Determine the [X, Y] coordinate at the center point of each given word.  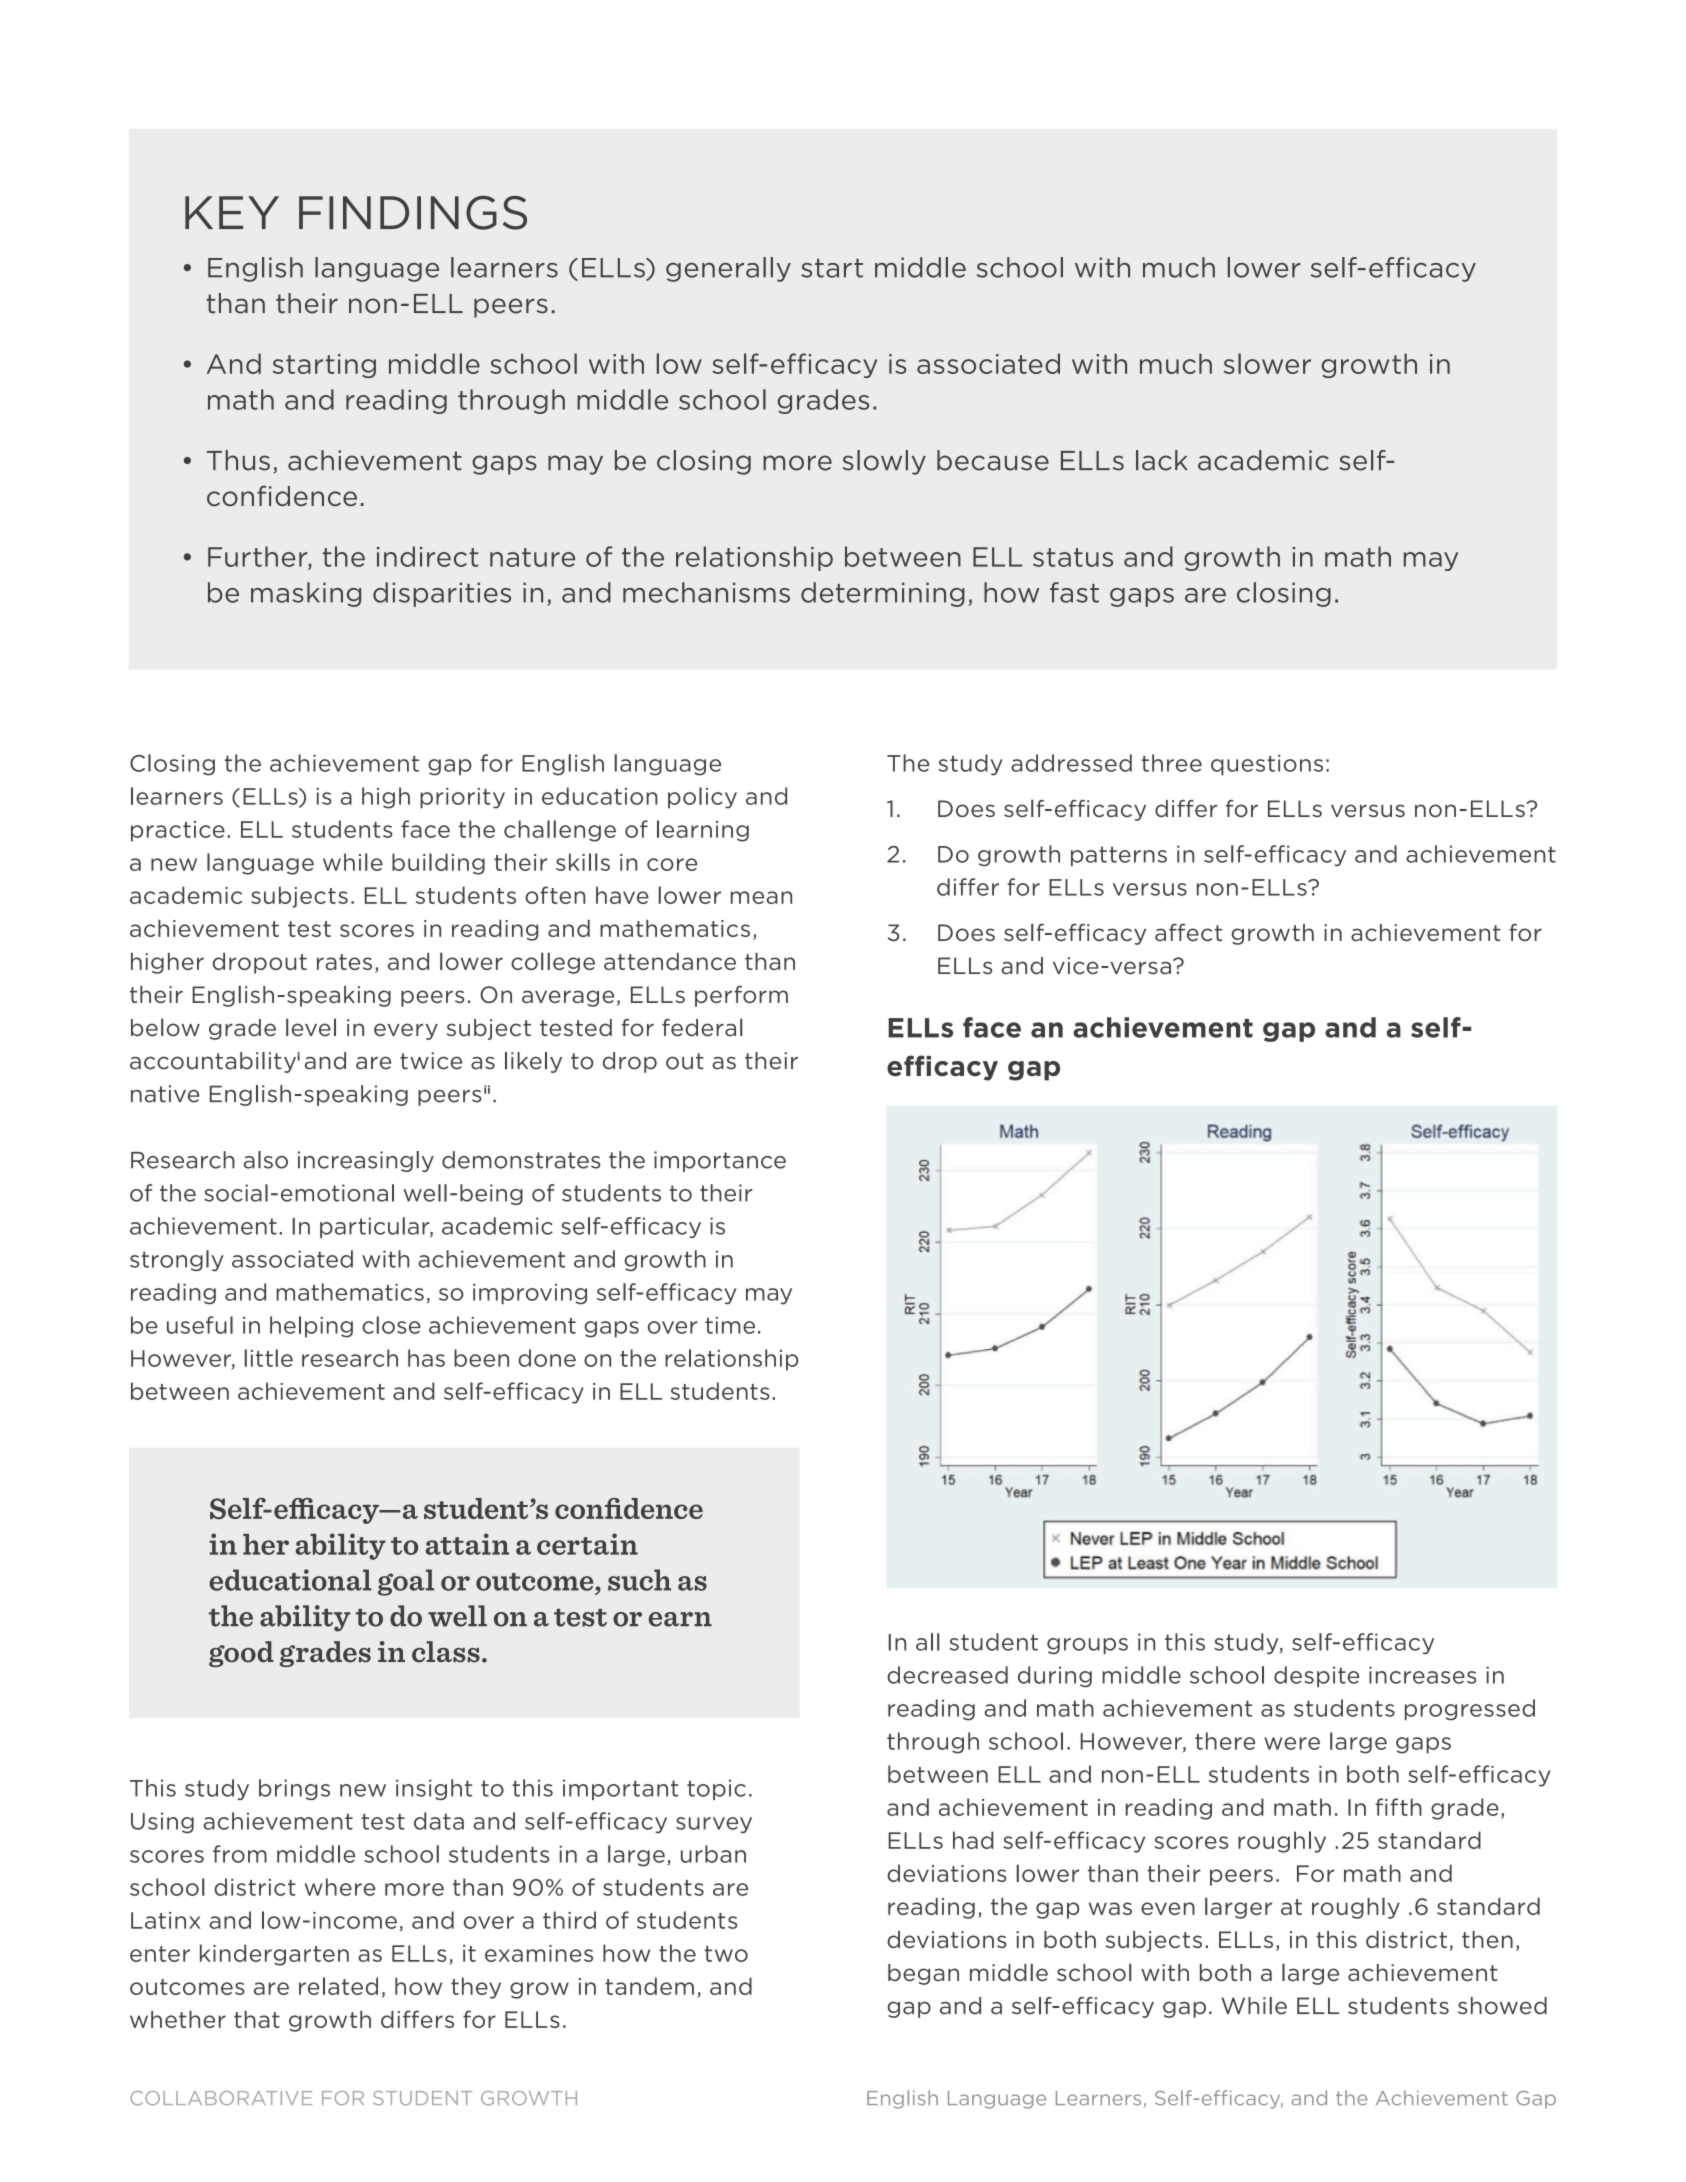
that [257, 2019]
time [730, 1325]
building [438, 864]
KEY [232, 212]
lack [1162, 460]
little [269, 1358]
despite [1316, 1676]
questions [1267, 765]
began [923, 1974]
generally [728, 269]
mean [761, 897]
